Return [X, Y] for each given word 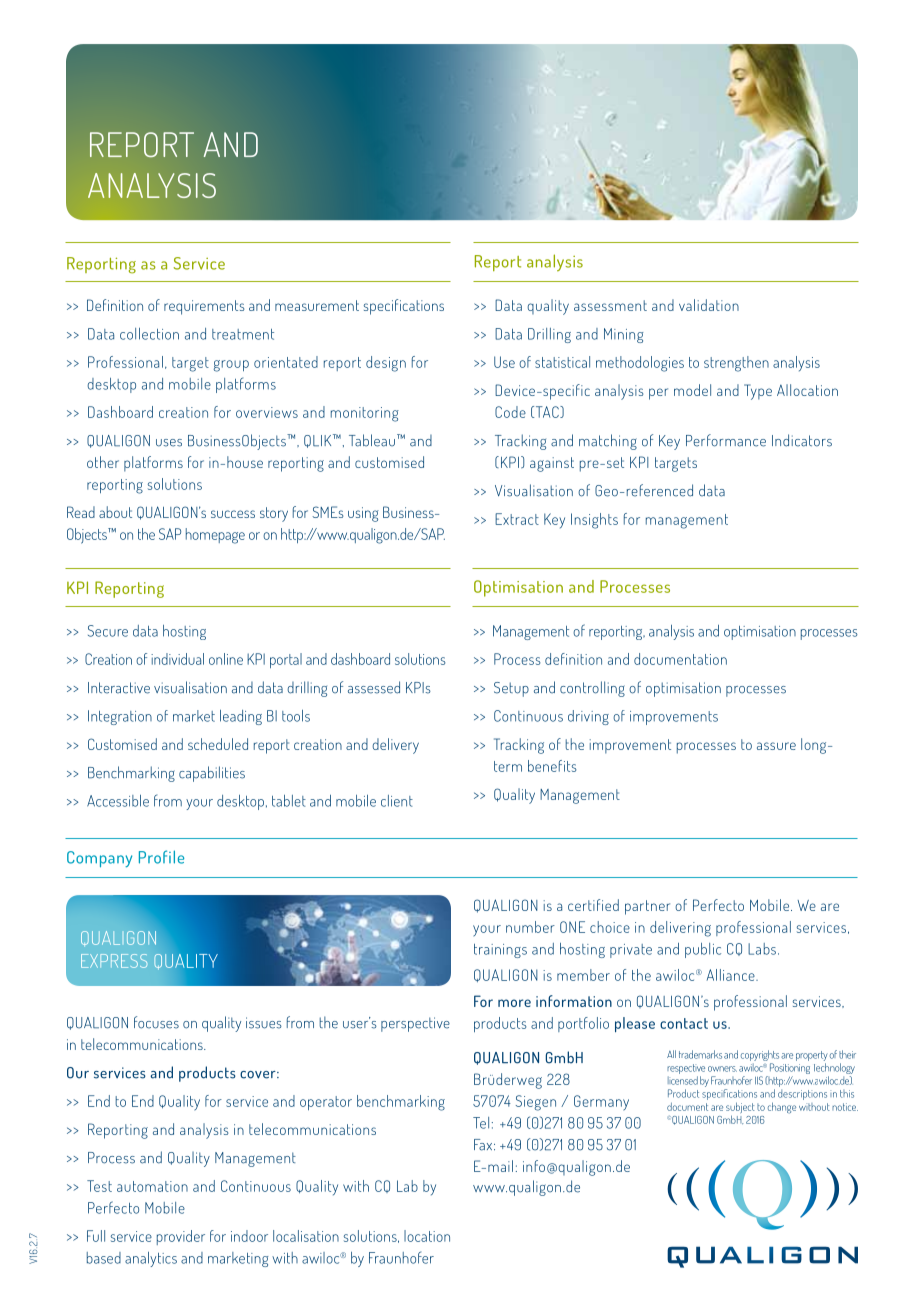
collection [149, 334]
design [386, 364]
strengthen [736, 364]
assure [776, 746]
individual [177, 659]
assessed [374, 687]
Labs [762, 949]
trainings [500, 951]
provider [181, 1237]
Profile [161, 857]
